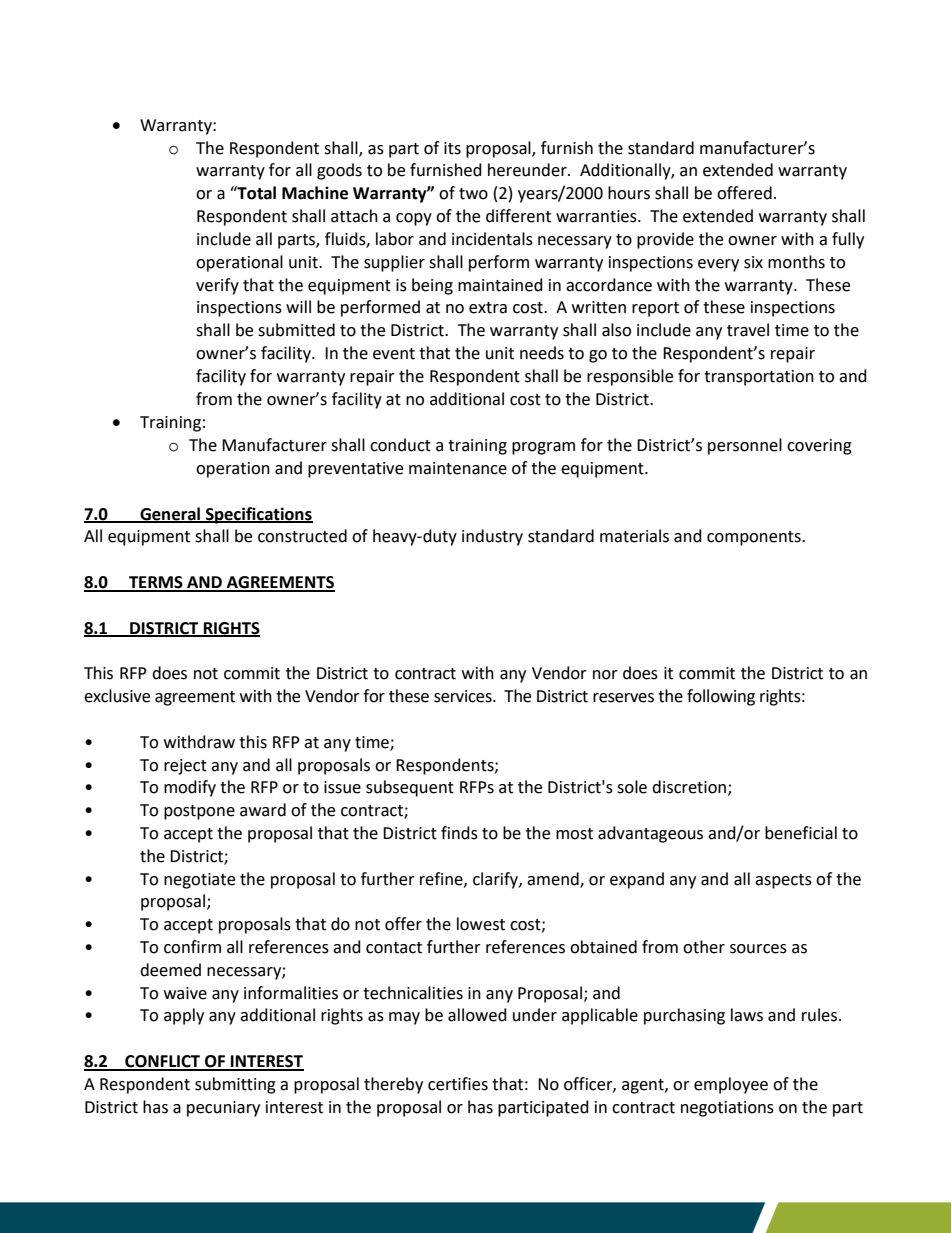 The image size is (952, 1233). Describe the element at coordinates (458, 1084) in the document. I see `certifies` at that location.
